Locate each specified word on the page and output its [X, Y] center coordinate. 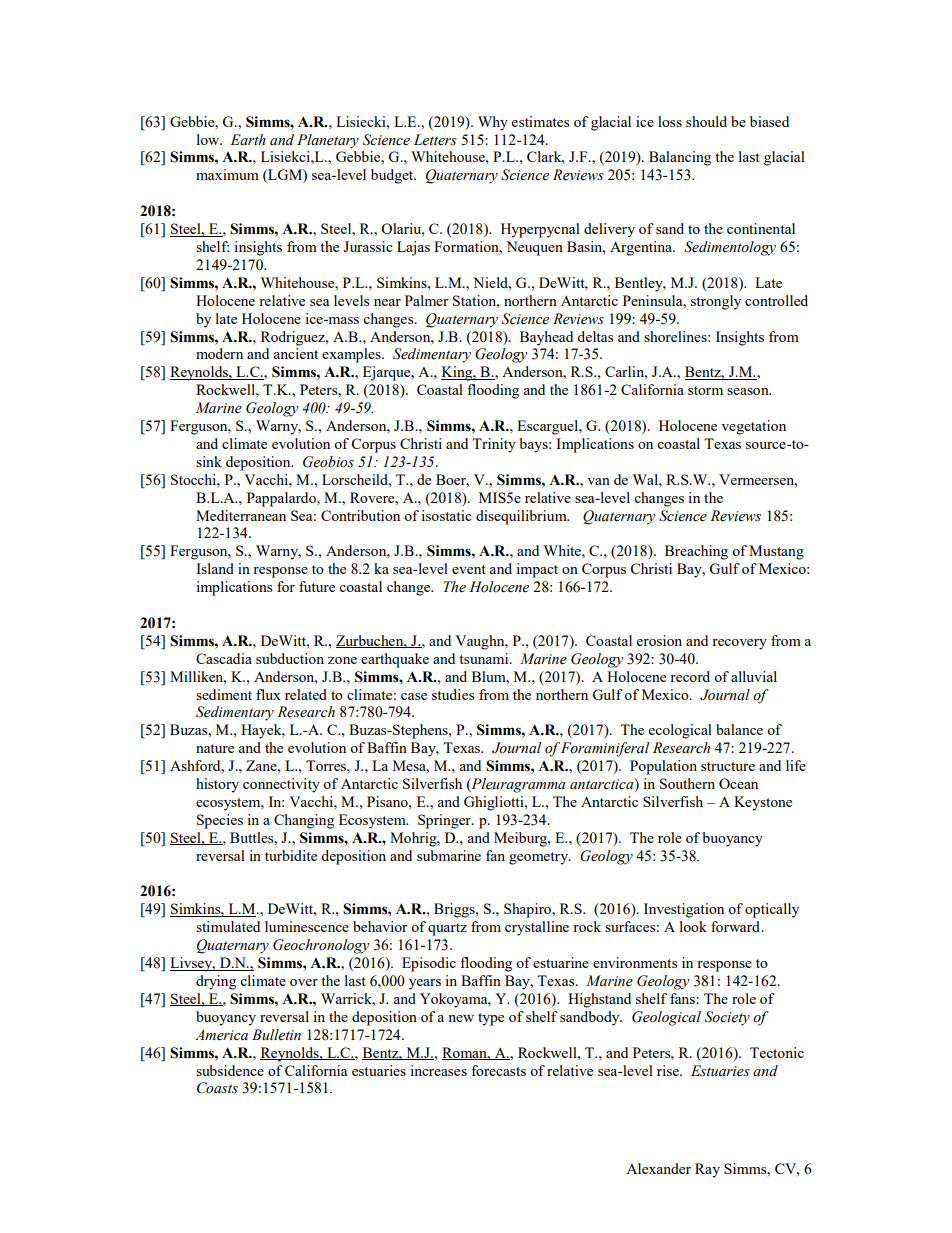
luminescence [307, 926]
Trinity [494, 445]
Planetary [328, 141]
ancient [295, 353]
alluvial [754, 676]
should [706, 121]
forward [736, 926]
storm [705, 390]
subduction [290, 658]
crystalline [537, 928]
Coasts [217, 1088]
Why [493, 123]
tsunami [485, 658]
